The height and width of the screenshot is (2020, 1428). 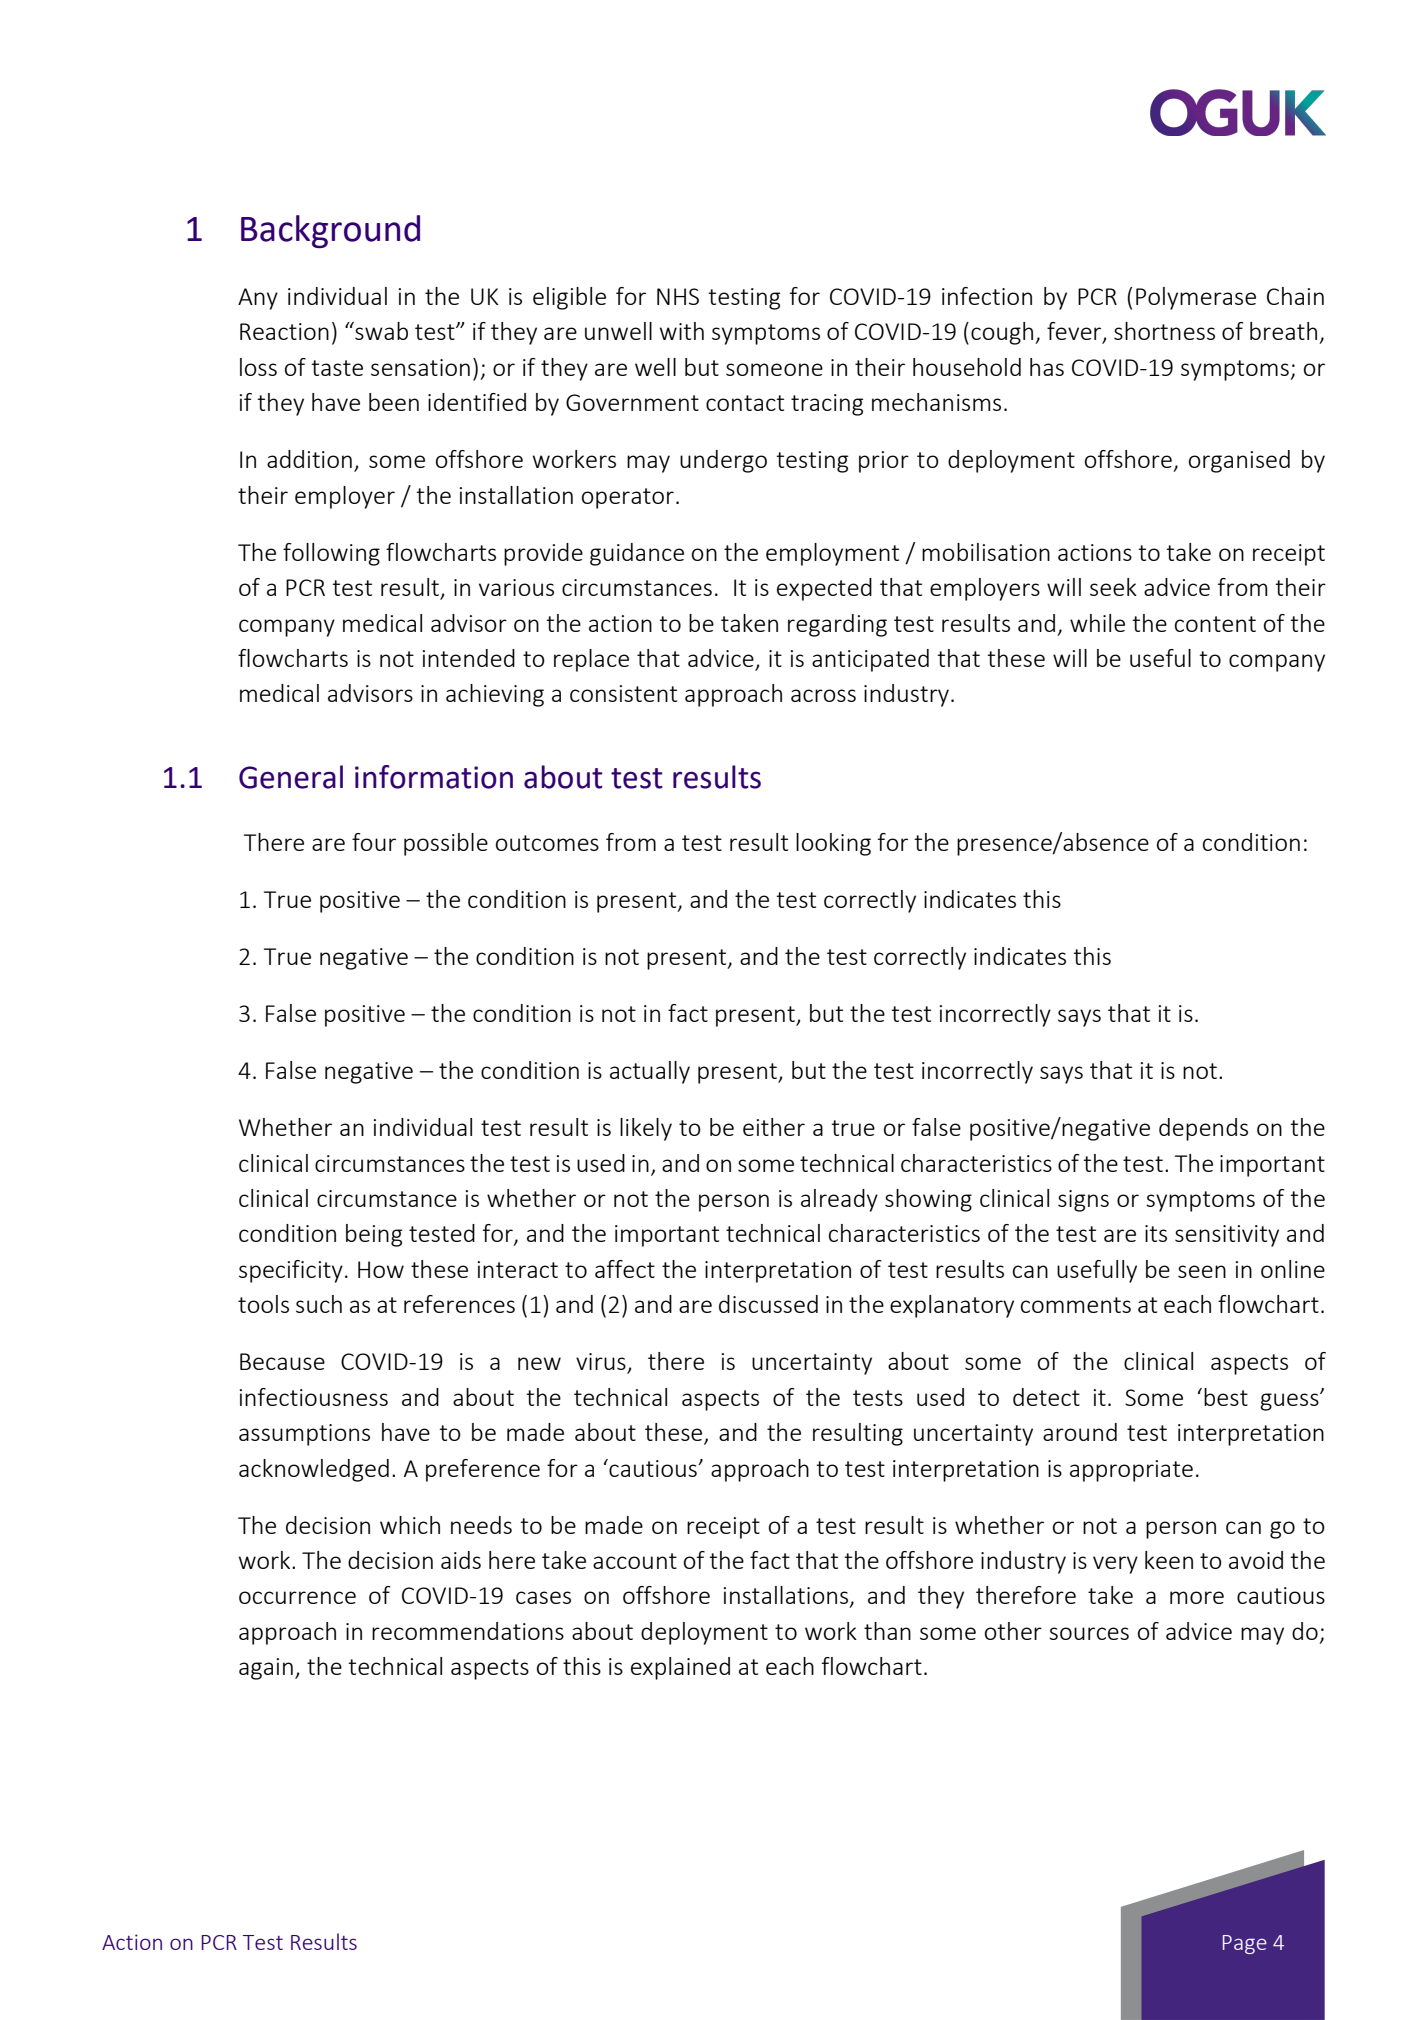 I want to click on swab, so click(x=380, y=331).
